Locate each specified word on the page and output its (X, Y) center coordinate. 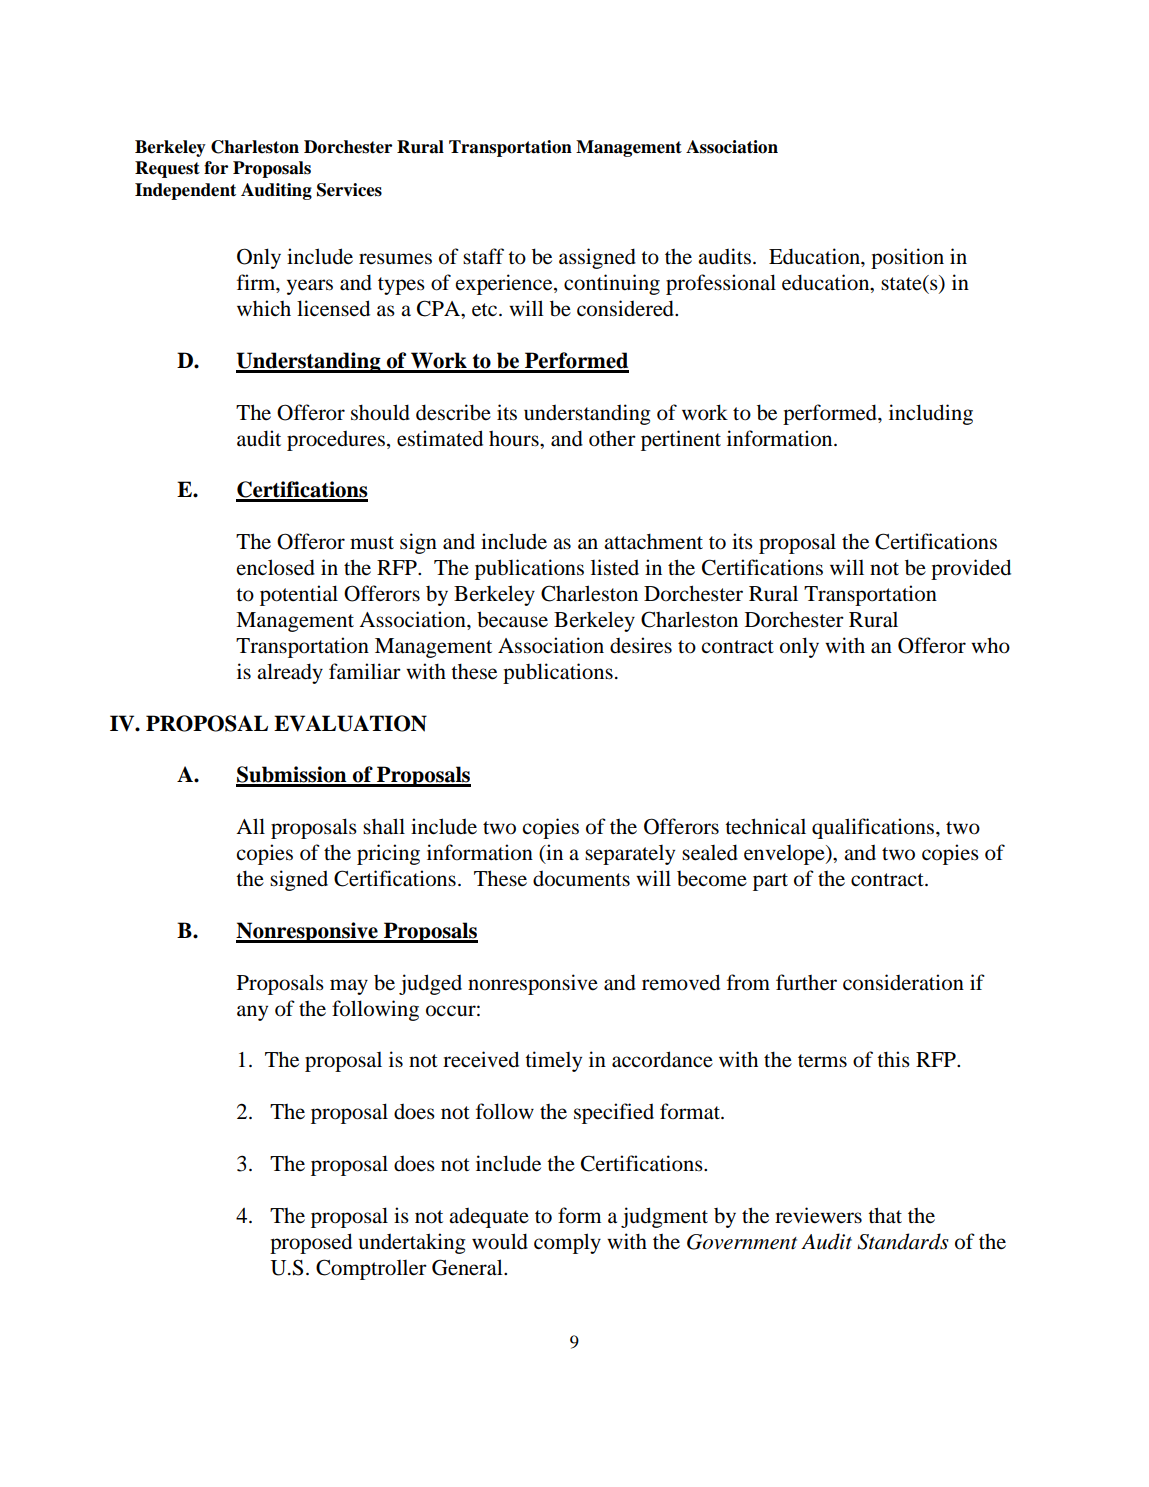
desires (641, 645)
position (907, 258)
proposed (311, 1243)
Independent (185, 191)
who (990, 645)
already (290, 673)
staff (483, 256)
